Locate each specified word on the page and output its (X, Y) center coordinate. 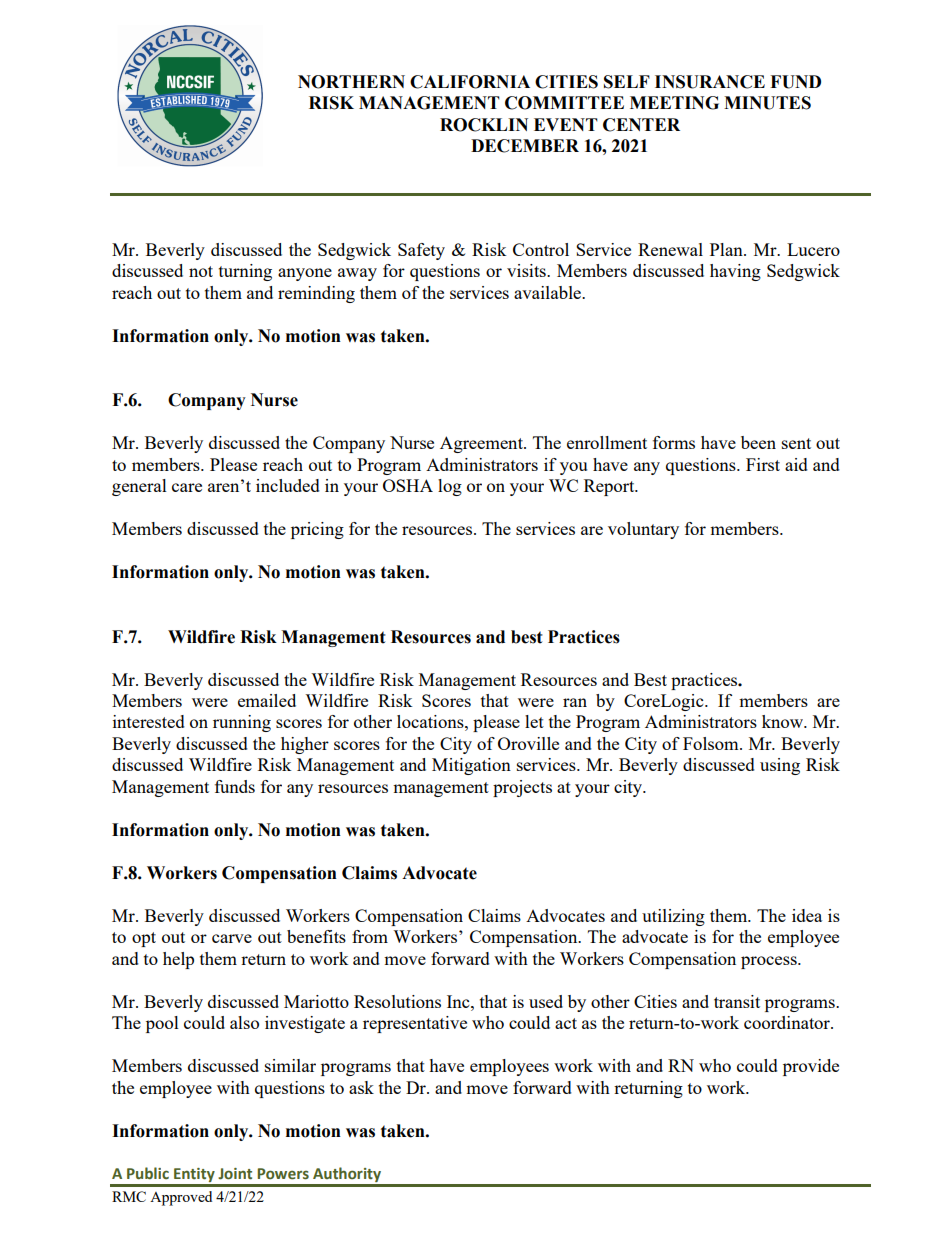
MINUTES (767, 103)
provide (811, 1067)
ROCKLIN (484, 125)
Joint (235, 1174)
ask (361, 1087)
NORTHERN (351, 82)
